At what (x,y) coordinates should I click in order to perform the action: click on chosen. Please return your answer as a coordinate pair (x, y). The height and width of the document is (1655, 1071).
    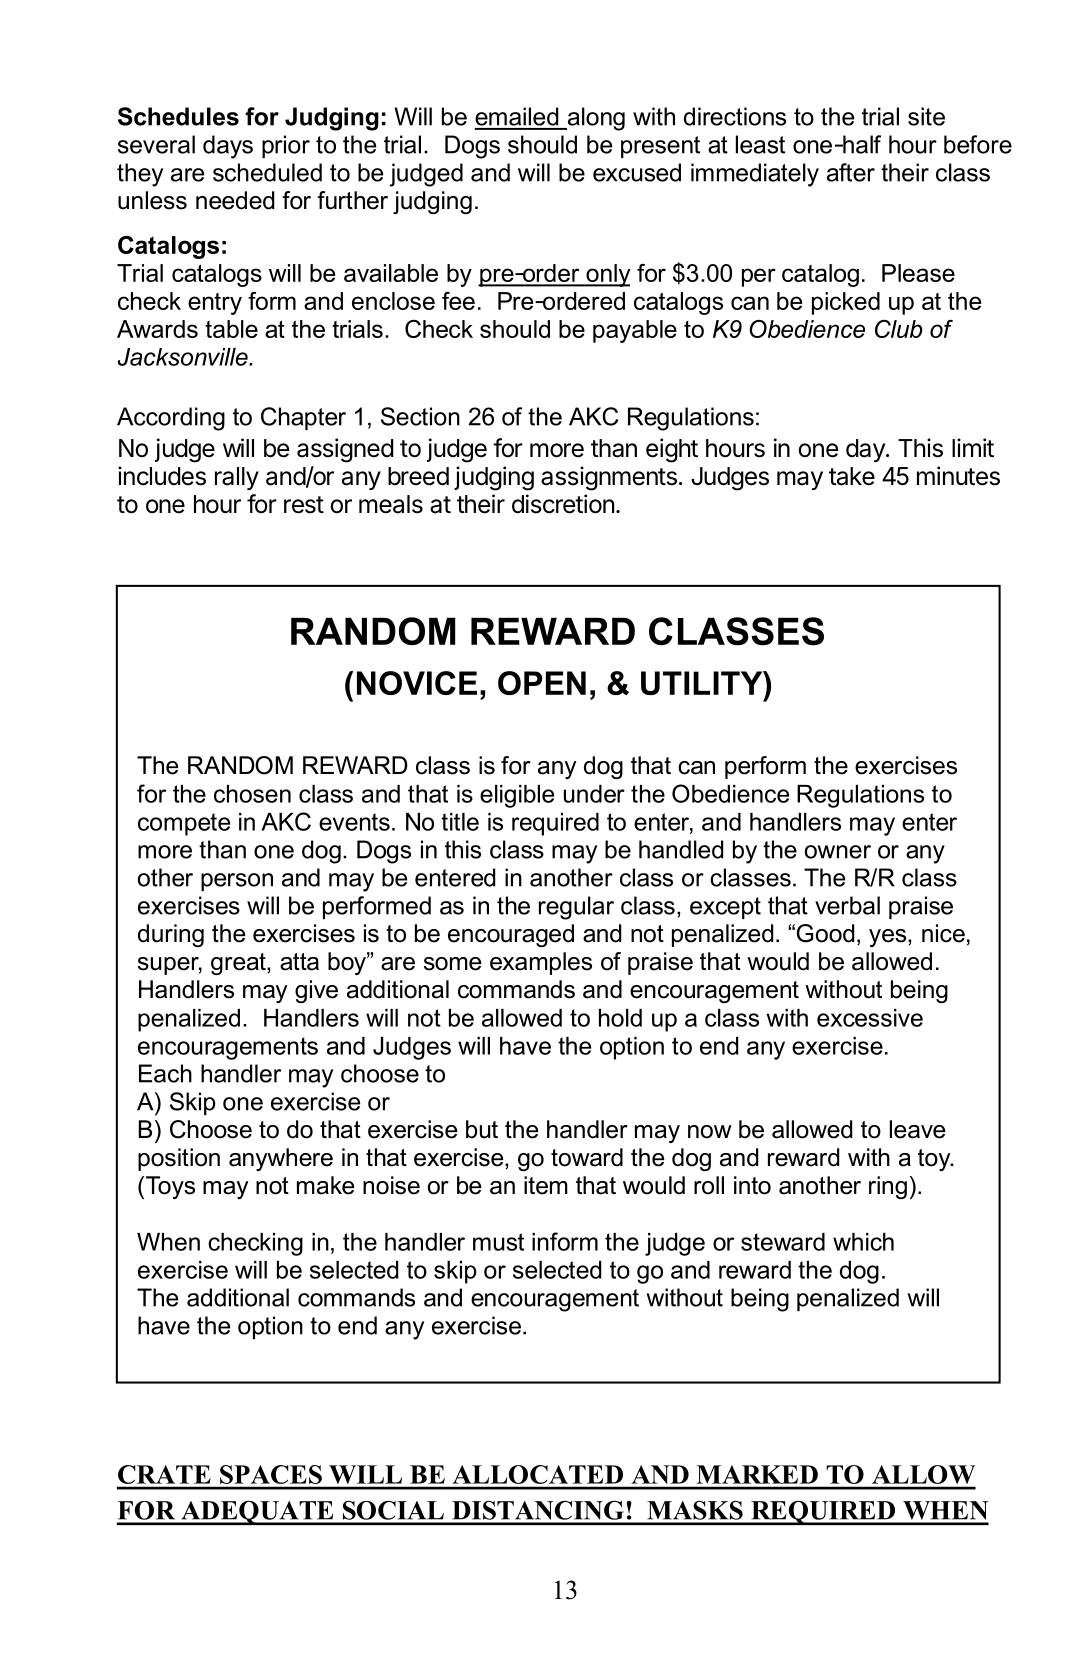
    Looking at the image, I should click on (252, 794).
